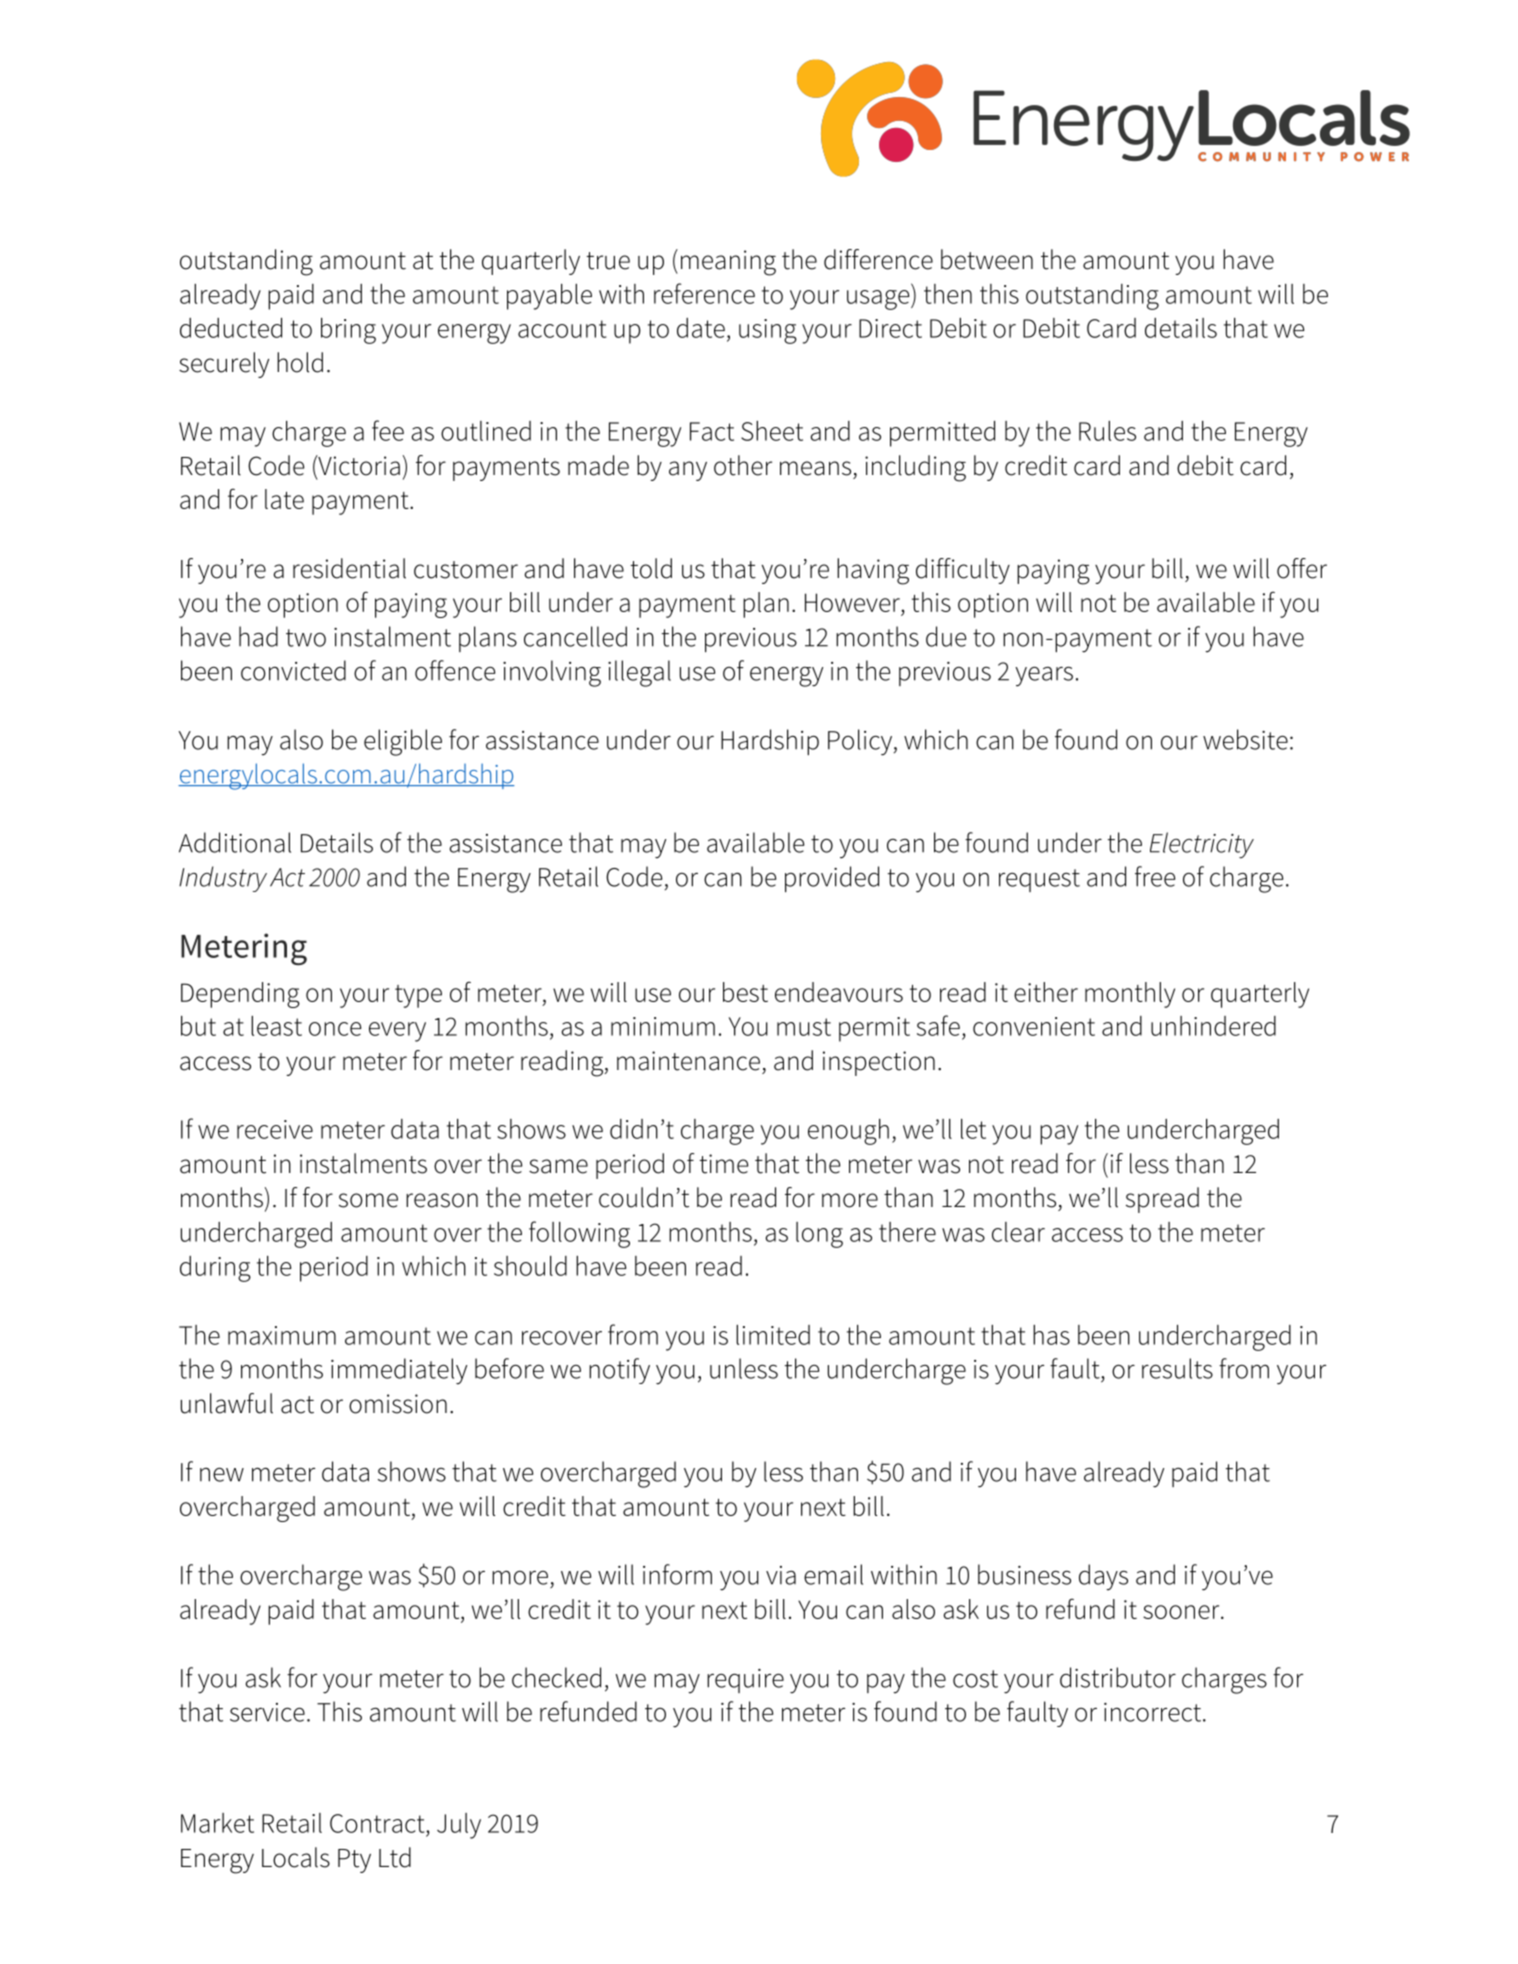  Describe the element at coordinates (348, 331) in the screenshot. I see `bring` at that location.
